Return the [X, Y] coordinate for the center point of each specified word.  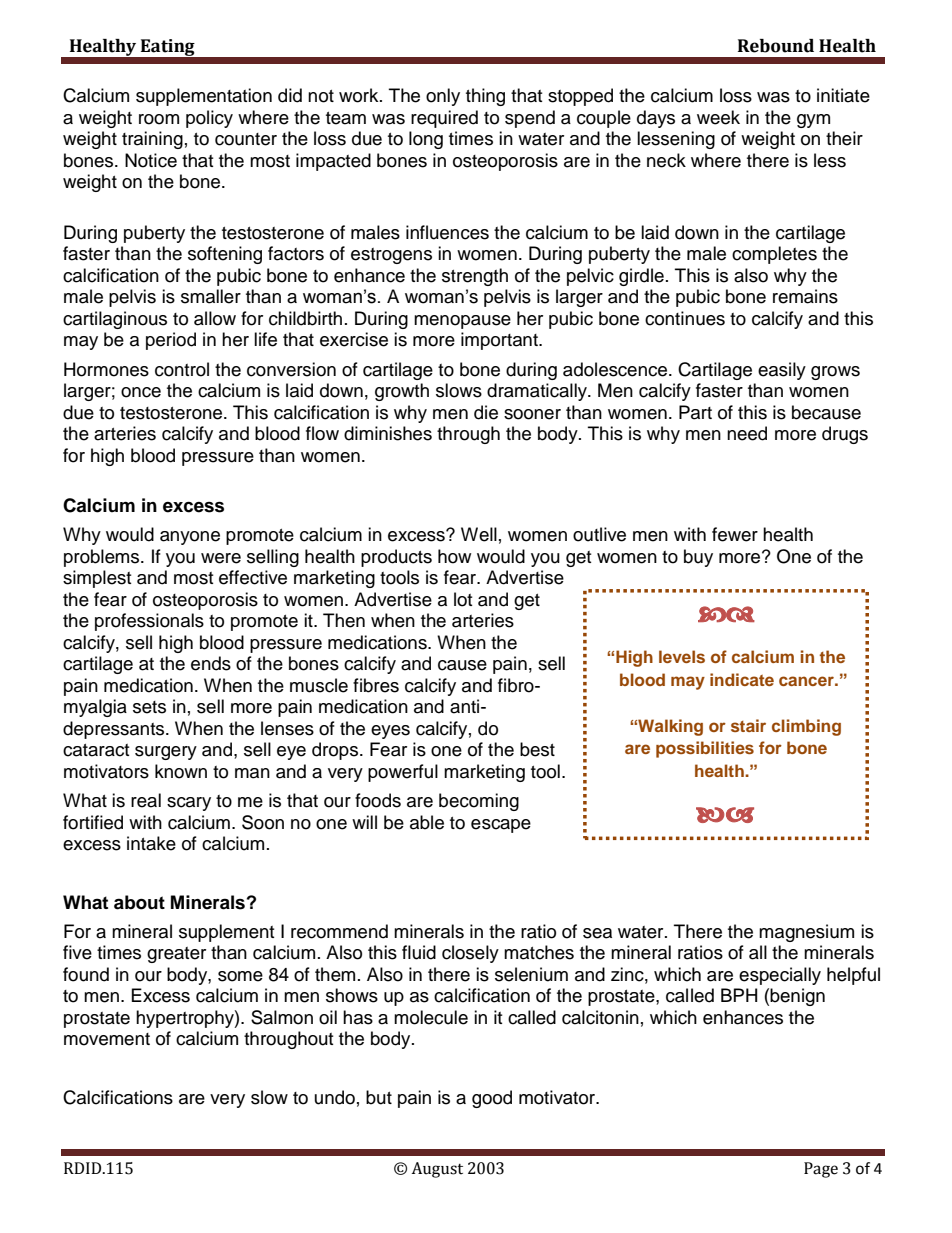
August [437, 1170]
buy [698, 558]
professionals [149, 622]
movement [107, 1039]
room [159, 119]
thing [485, 97]
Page [821, 1170]
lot [463, 599]
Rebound [776, 46]
